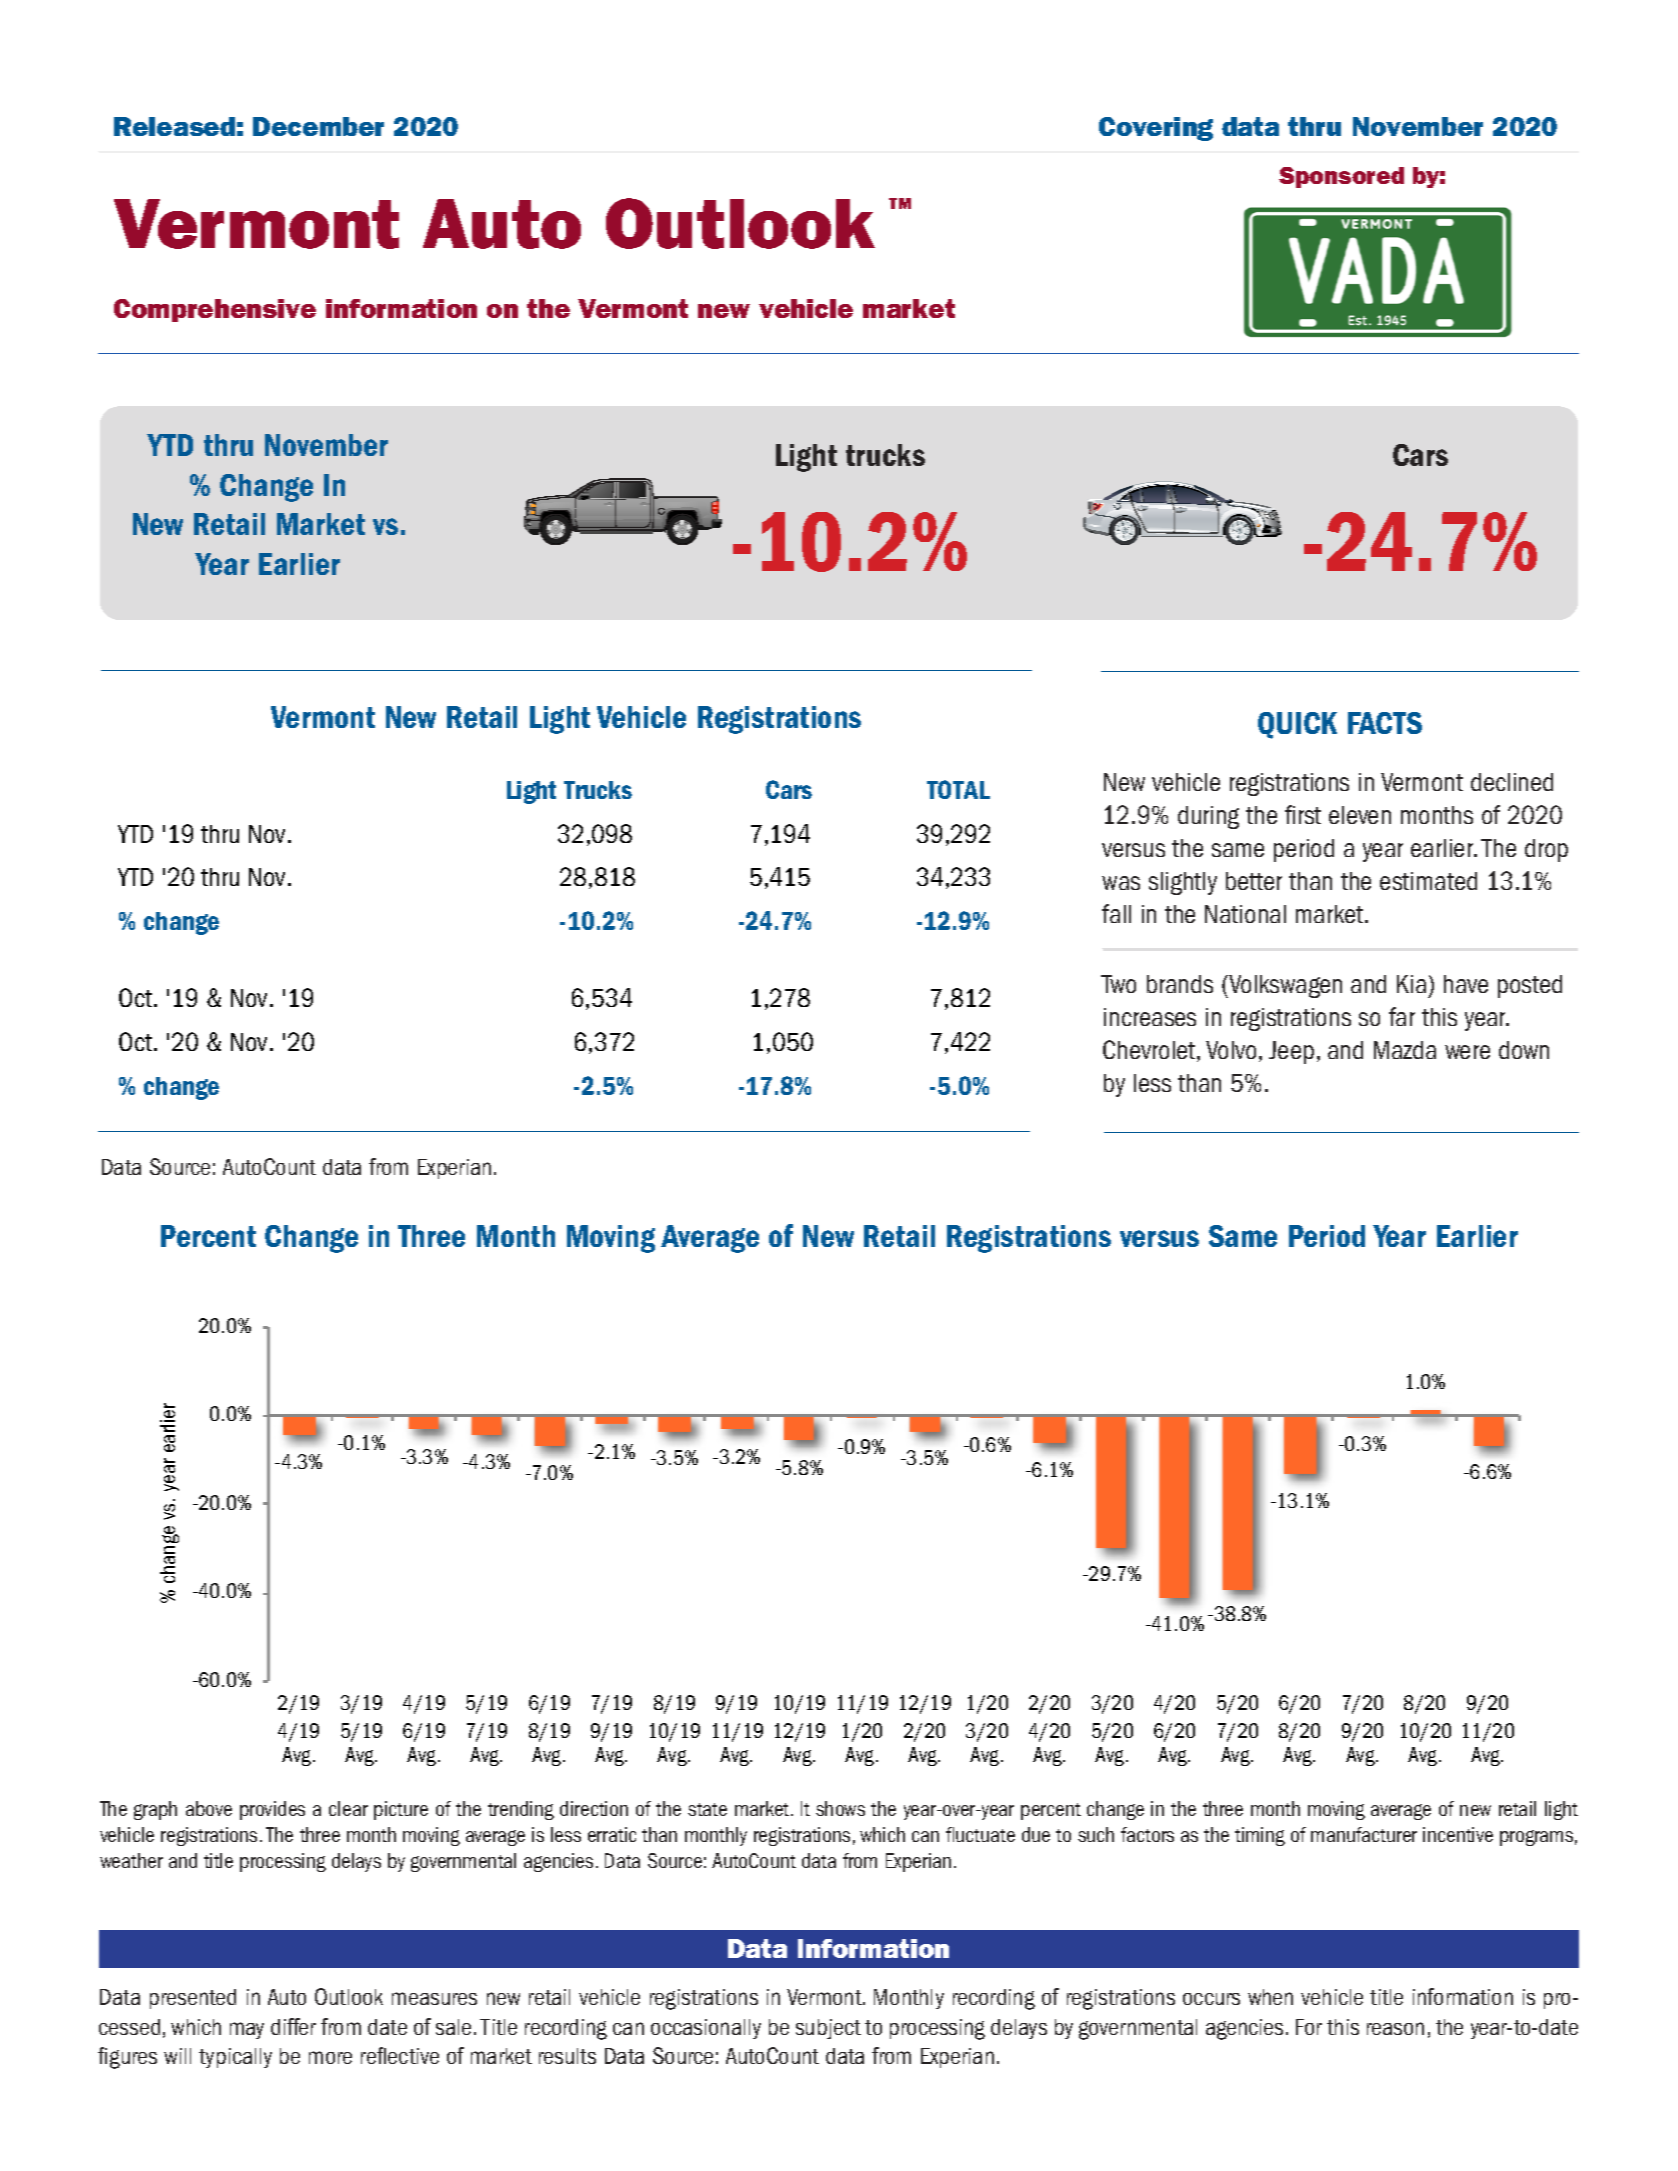 Image resolution: width=1678 pixels, height=2171 pixels. Describe the element at coordinates (318, 126) in the screenshot. I see `December` at that location.
